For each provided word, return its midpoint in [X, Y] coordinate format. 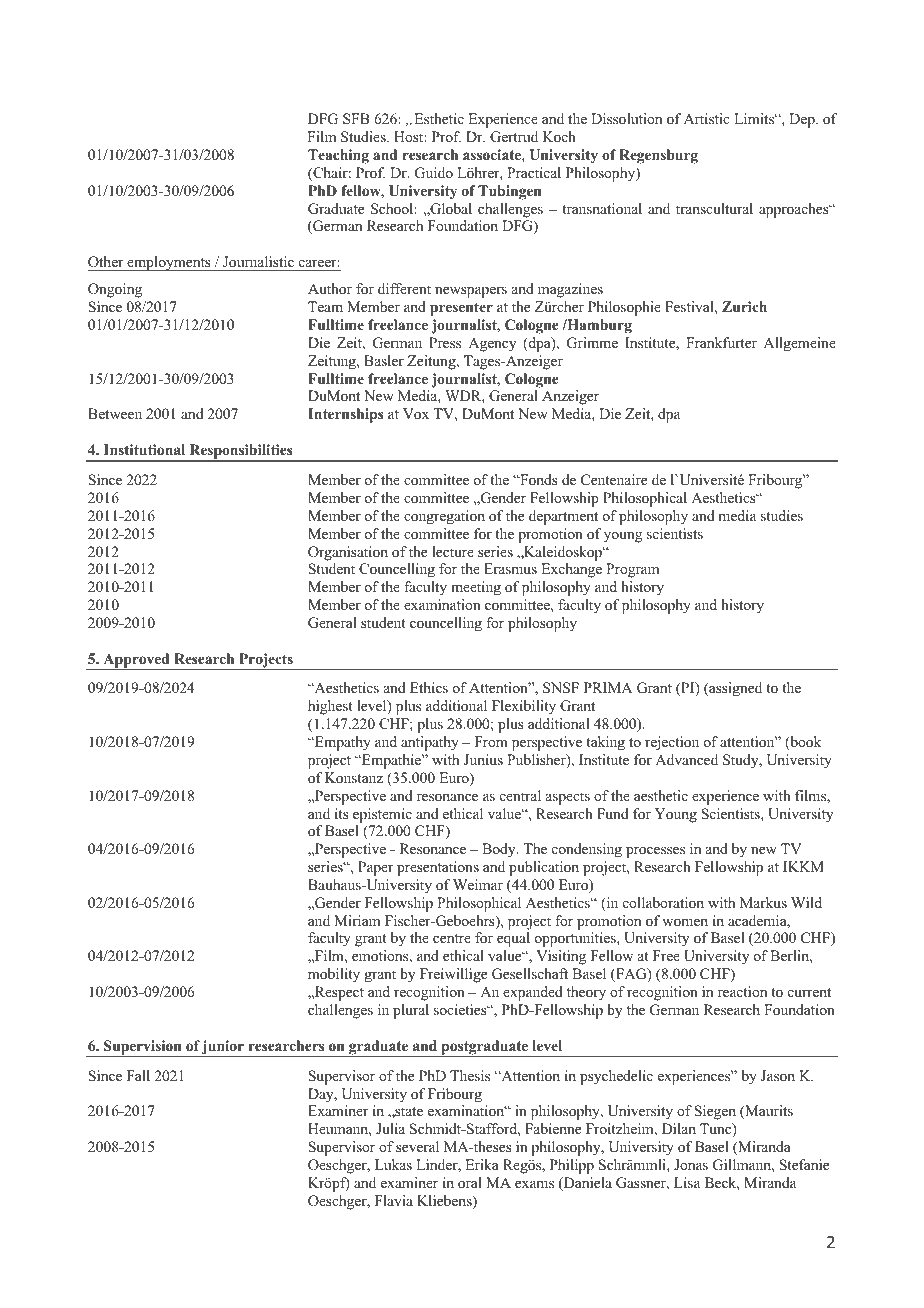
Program [633, 570]
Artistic [707, 118]
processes [655, 852]
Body [500, 850]
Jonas [691, 1164]
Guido [434, 173]
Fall [138, 1075]
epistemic [382, 815]
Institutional [144, 450]
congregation [444, 517]
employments [169, 263]
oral [470, 1182]
